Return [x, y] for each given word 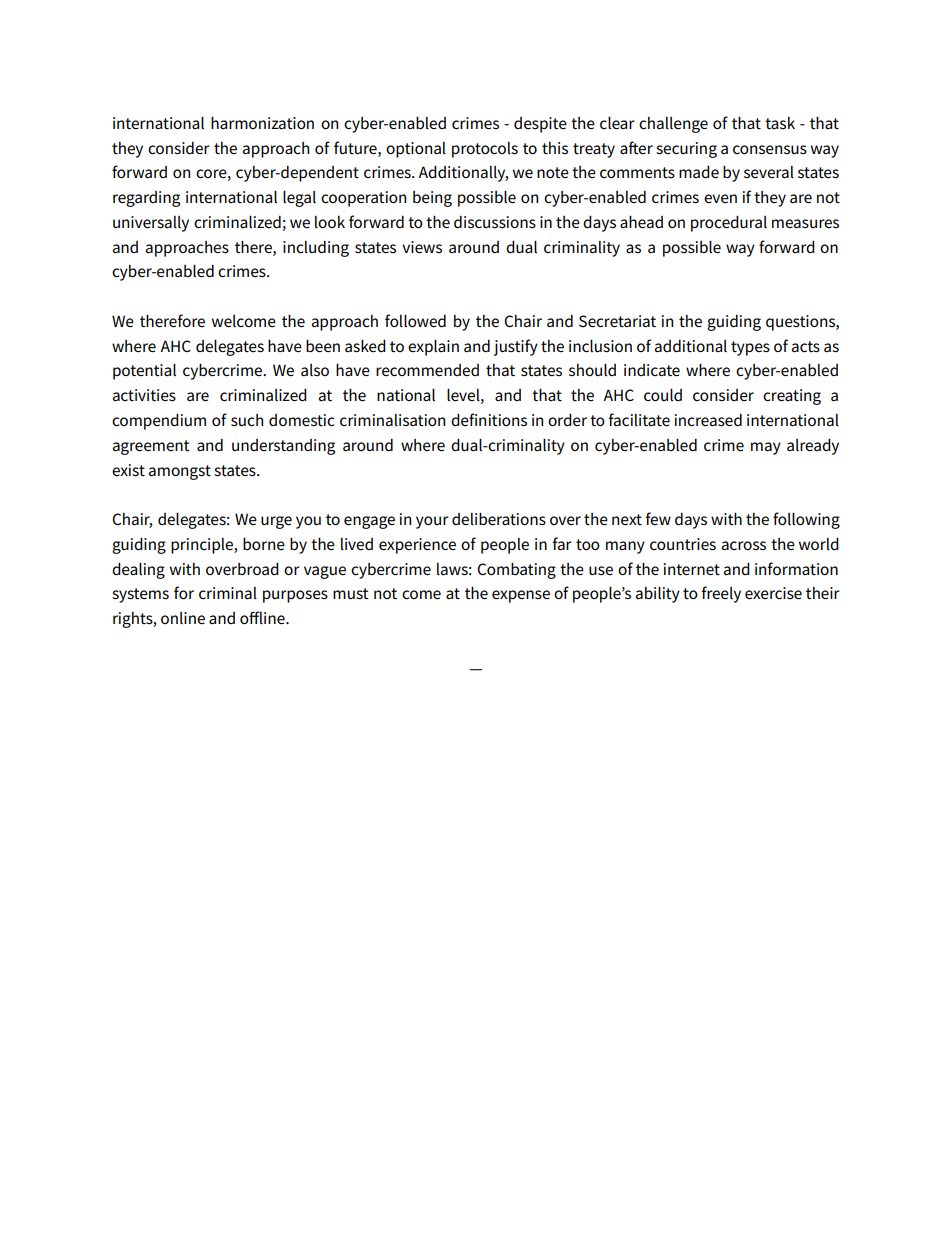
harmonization [262, 123]
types [750, 348]
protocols [485, 150]
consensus [770, 150]
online [183, 618]
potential [144, 371]
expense [521, 596]
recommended [427, 370]
